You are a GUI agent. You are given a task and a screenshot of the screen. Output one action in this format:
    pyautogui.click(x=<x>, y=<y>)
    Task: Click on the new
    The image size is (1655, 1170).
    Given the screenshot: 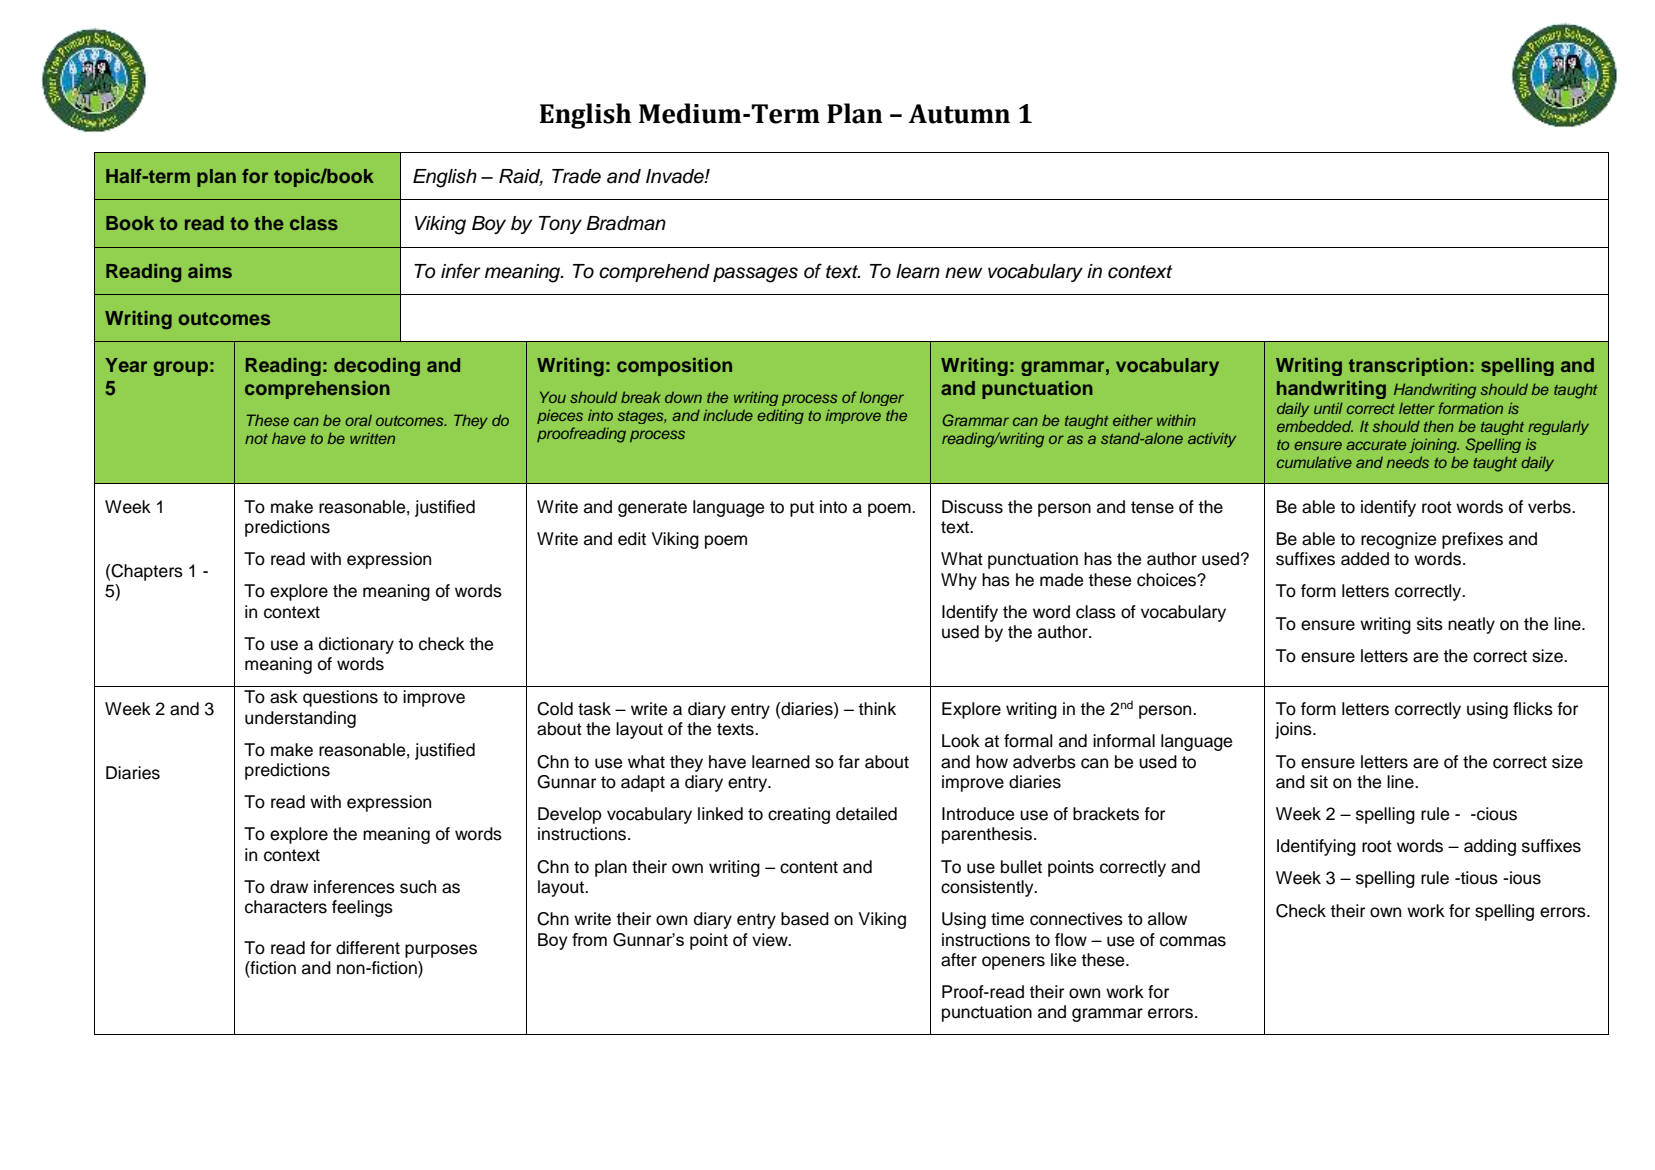 What is the action you would take?
    pyautogui.click(x=963, y=273)
